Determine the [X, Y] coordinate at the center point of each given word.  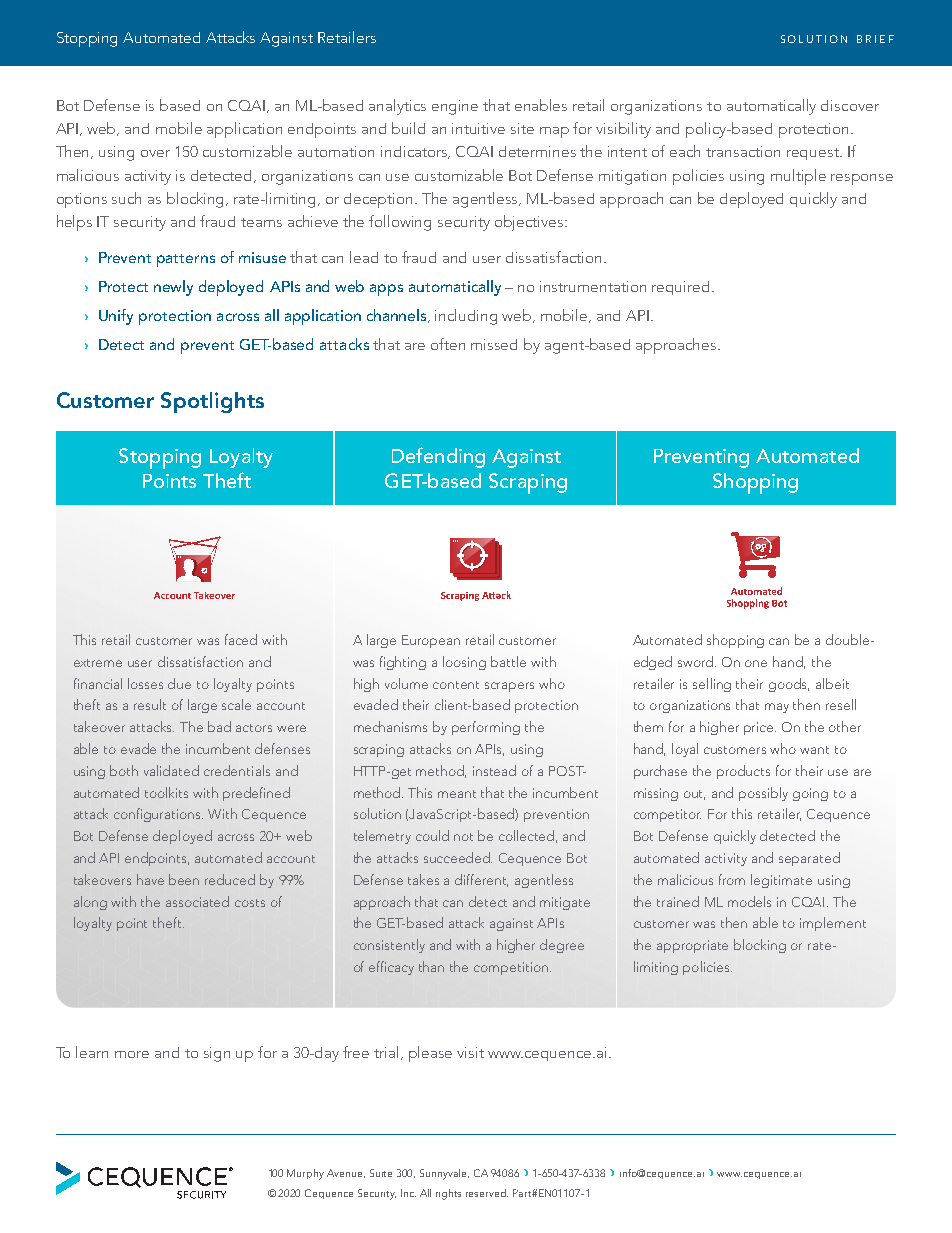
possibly [763, 794]
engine [455, 107]
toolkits [166, 792]
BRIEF [875, 39]
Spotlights [212, 402]
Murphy [305, 1174]
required [680, 288]
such [126, 198]
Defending [438, 457]
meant [457, 794]
